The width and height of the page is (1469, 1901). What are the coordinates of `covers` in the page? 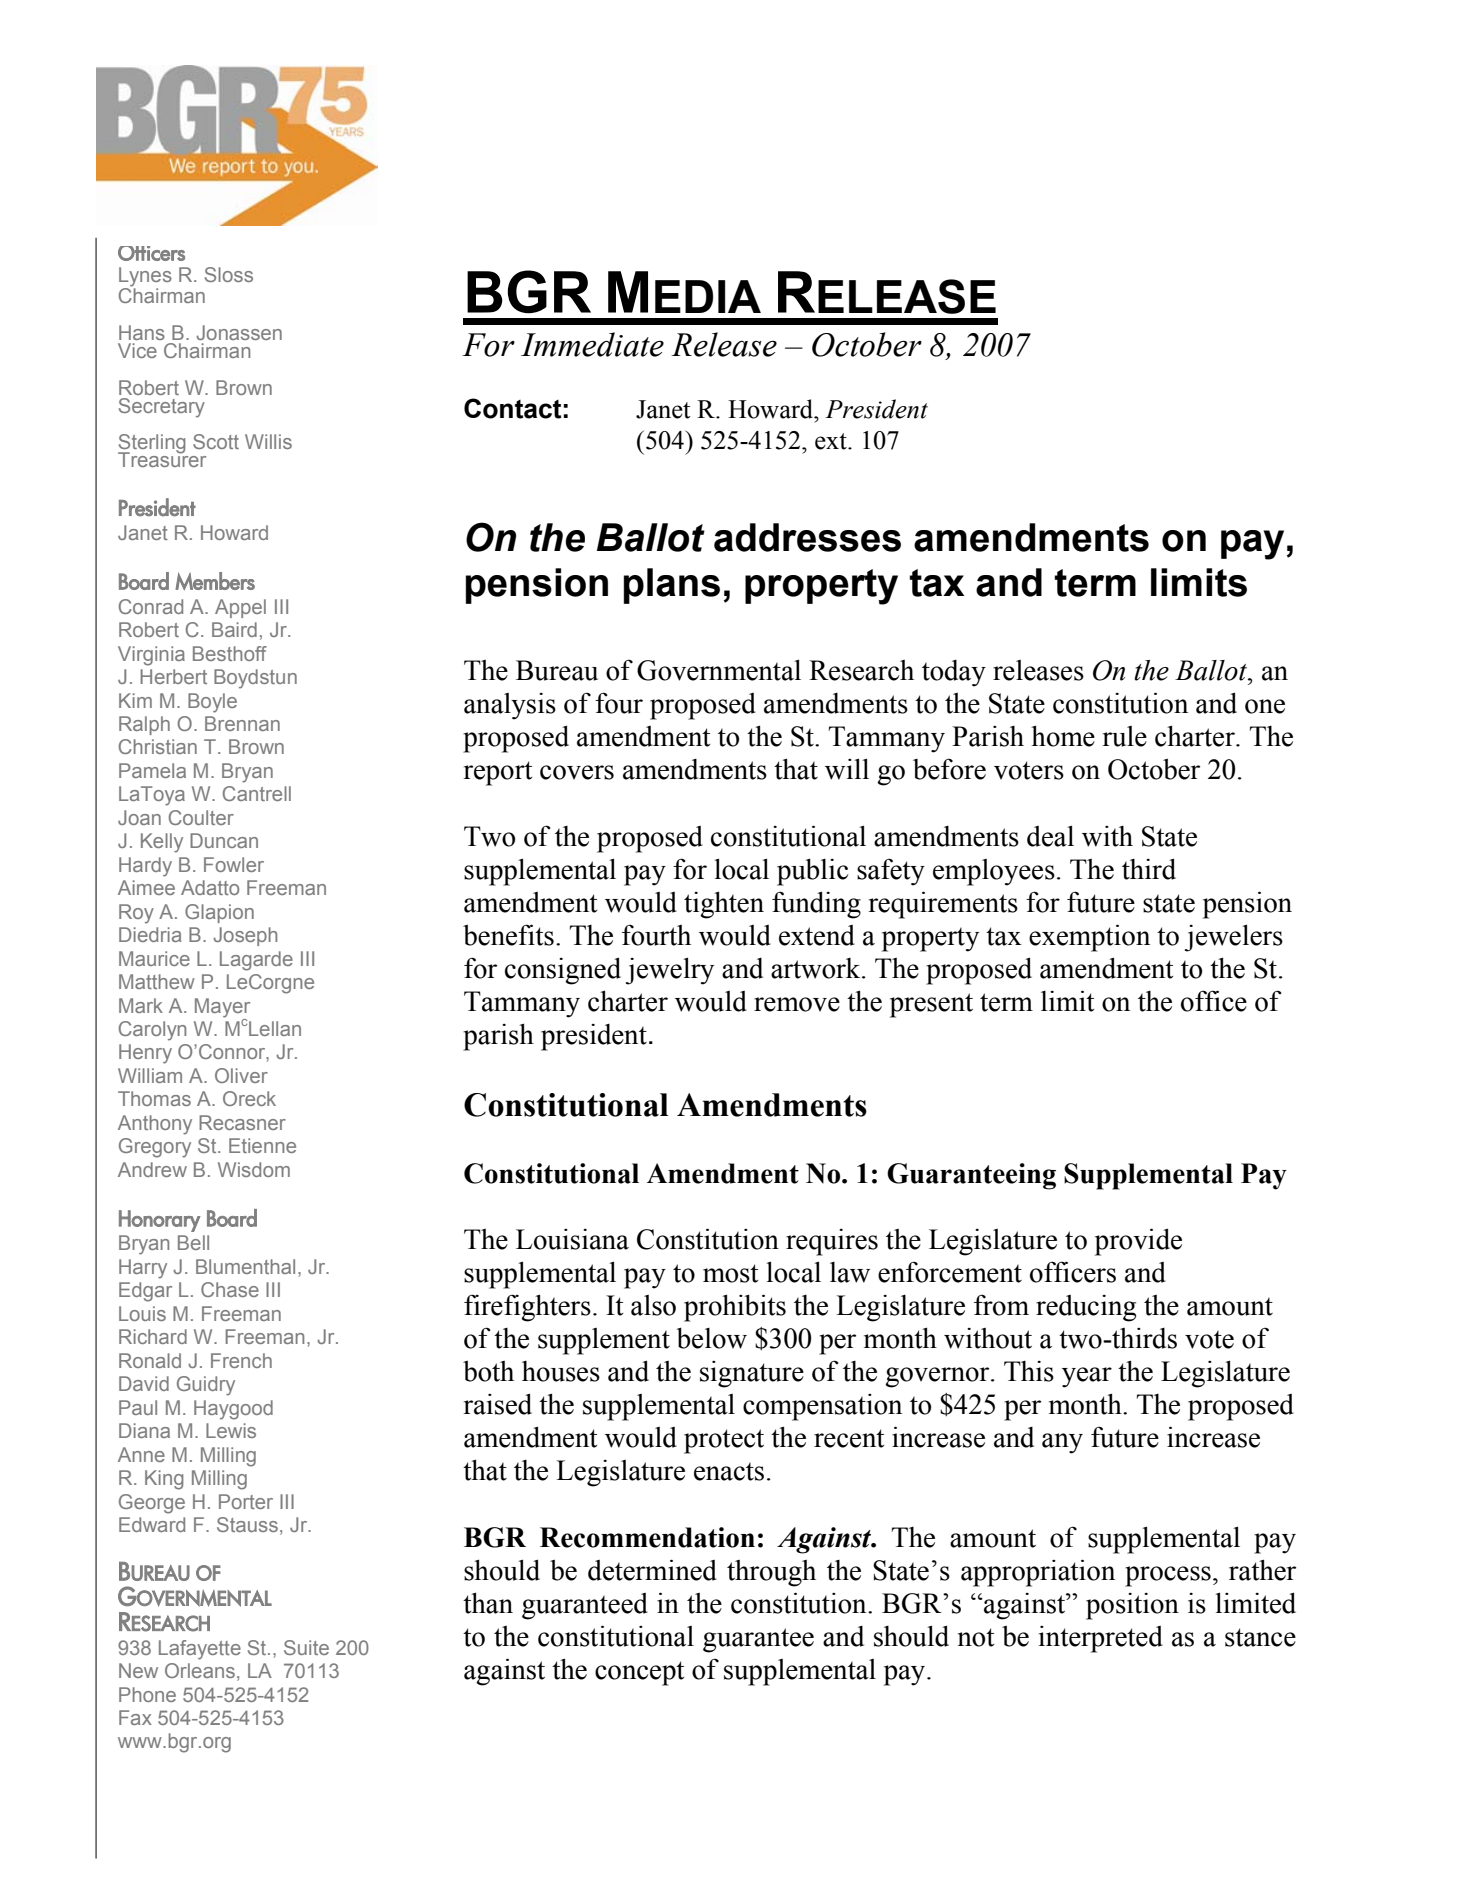 It's located at (577, 772).
